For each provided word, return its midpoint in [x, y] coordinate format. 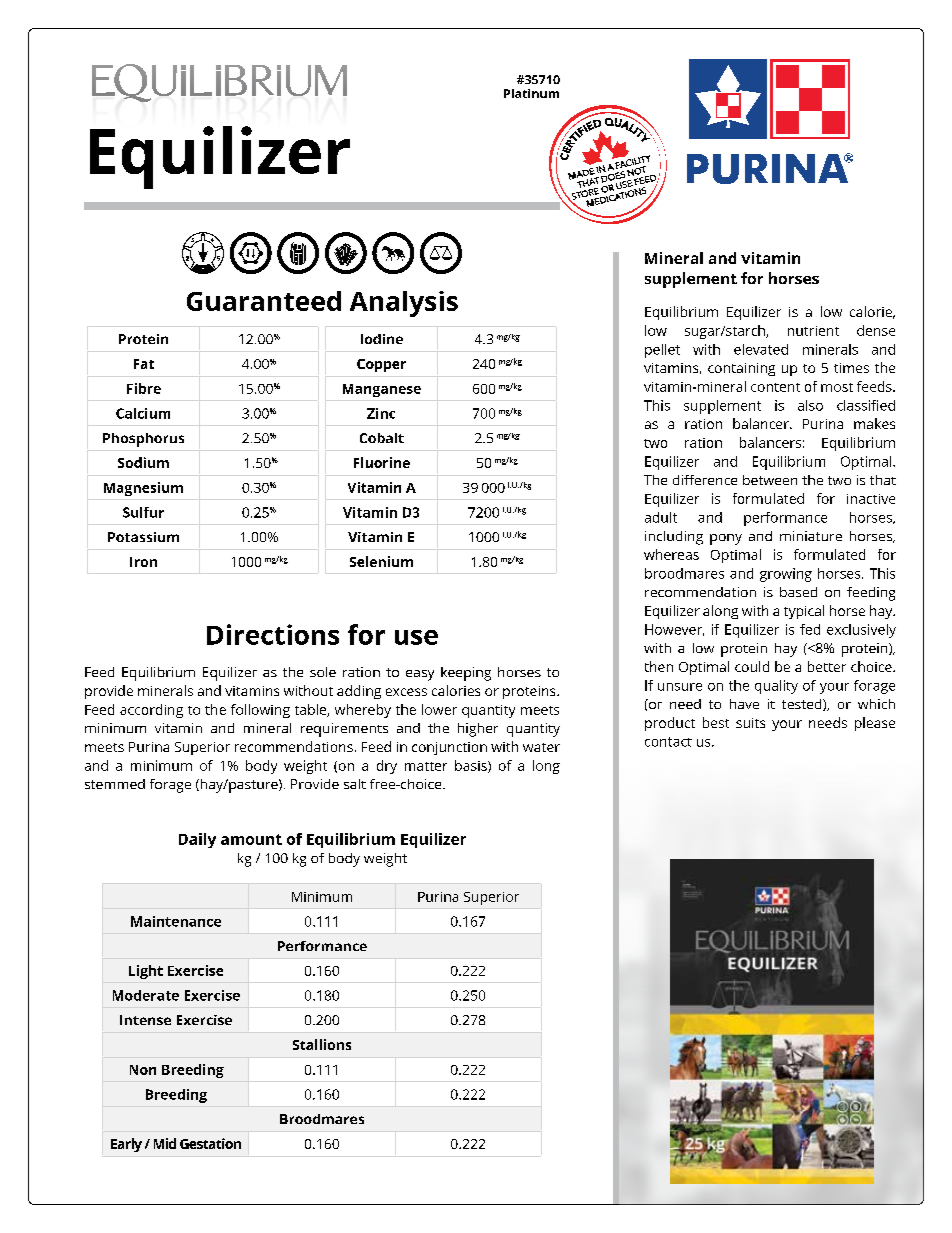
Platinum [531, 93]
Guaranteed [264, 301]
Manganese [382, 390]
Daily [197, 840]
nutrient [813, 331]
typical [804, 612]
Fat [144, 364]
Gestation [210, 1143]
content [775, 387]
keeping [466, 674]
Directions [273, 634]
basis [472, 766]
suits [750, 723]
